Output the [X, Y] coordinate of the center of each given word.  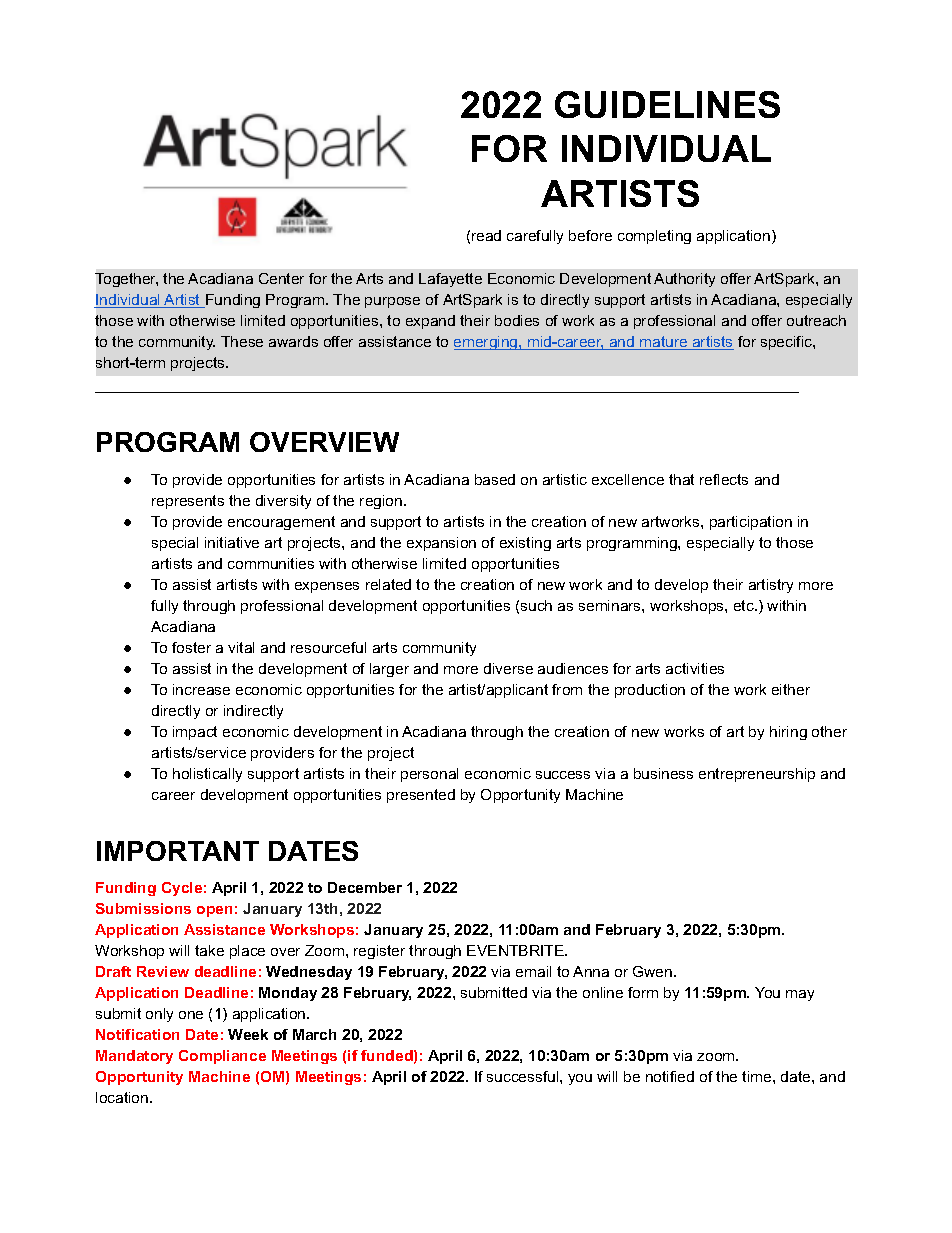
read [486, 235]
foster [191, 647]
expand [430, 322]
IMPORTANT [178, 851]
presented [421, 796]
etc [745, 605]
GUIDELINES [667, 104]
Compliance [222, 1057]
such [536, 605]
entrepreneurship [757, 775]
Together [126, 280]
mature [664, 343]
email [533, 971]
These [242, 341]
